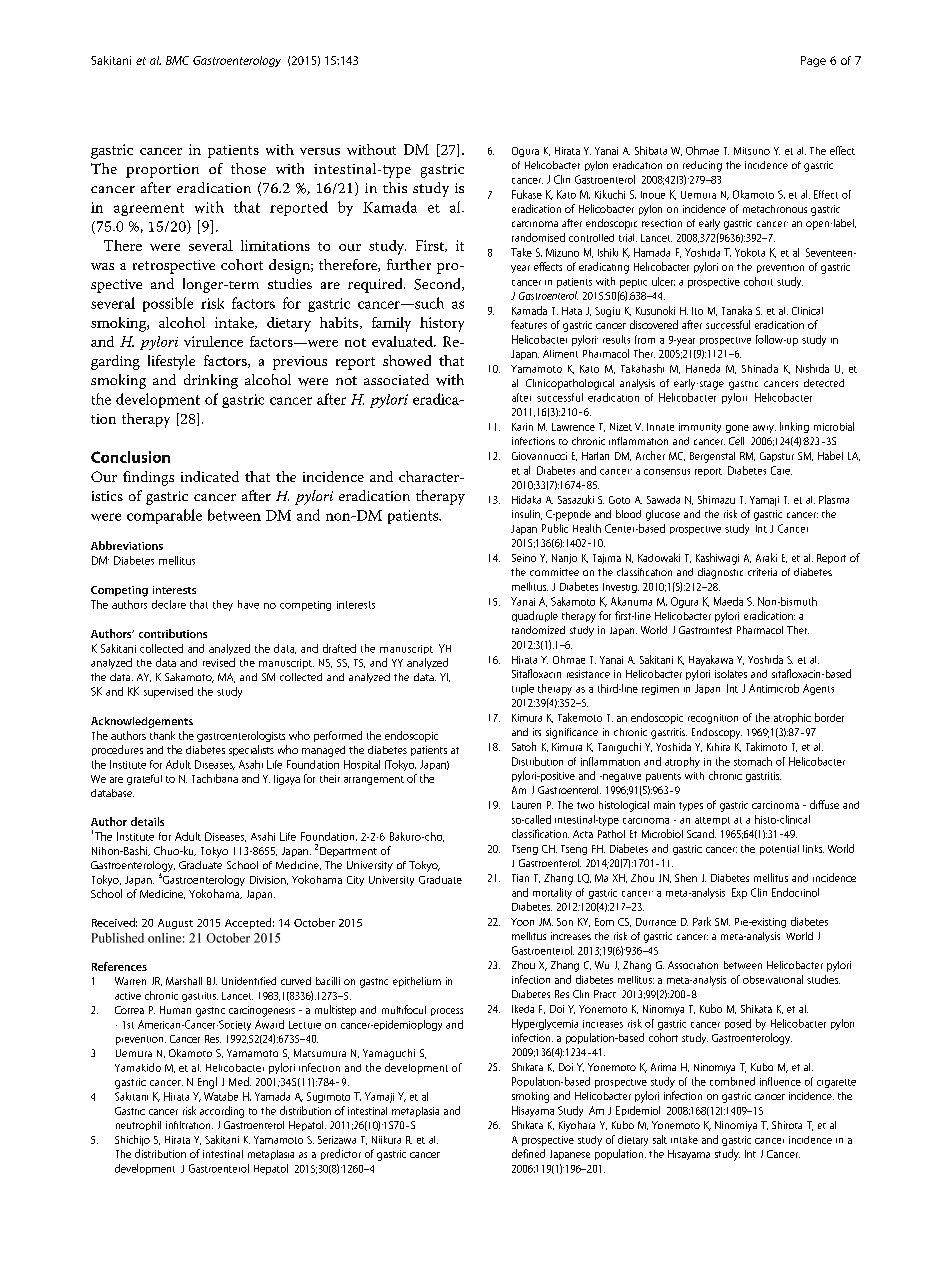  What do you see at coordinates (528, 1153) in the screenshot?
I see `defined` at bounding box center [528, 1153].
